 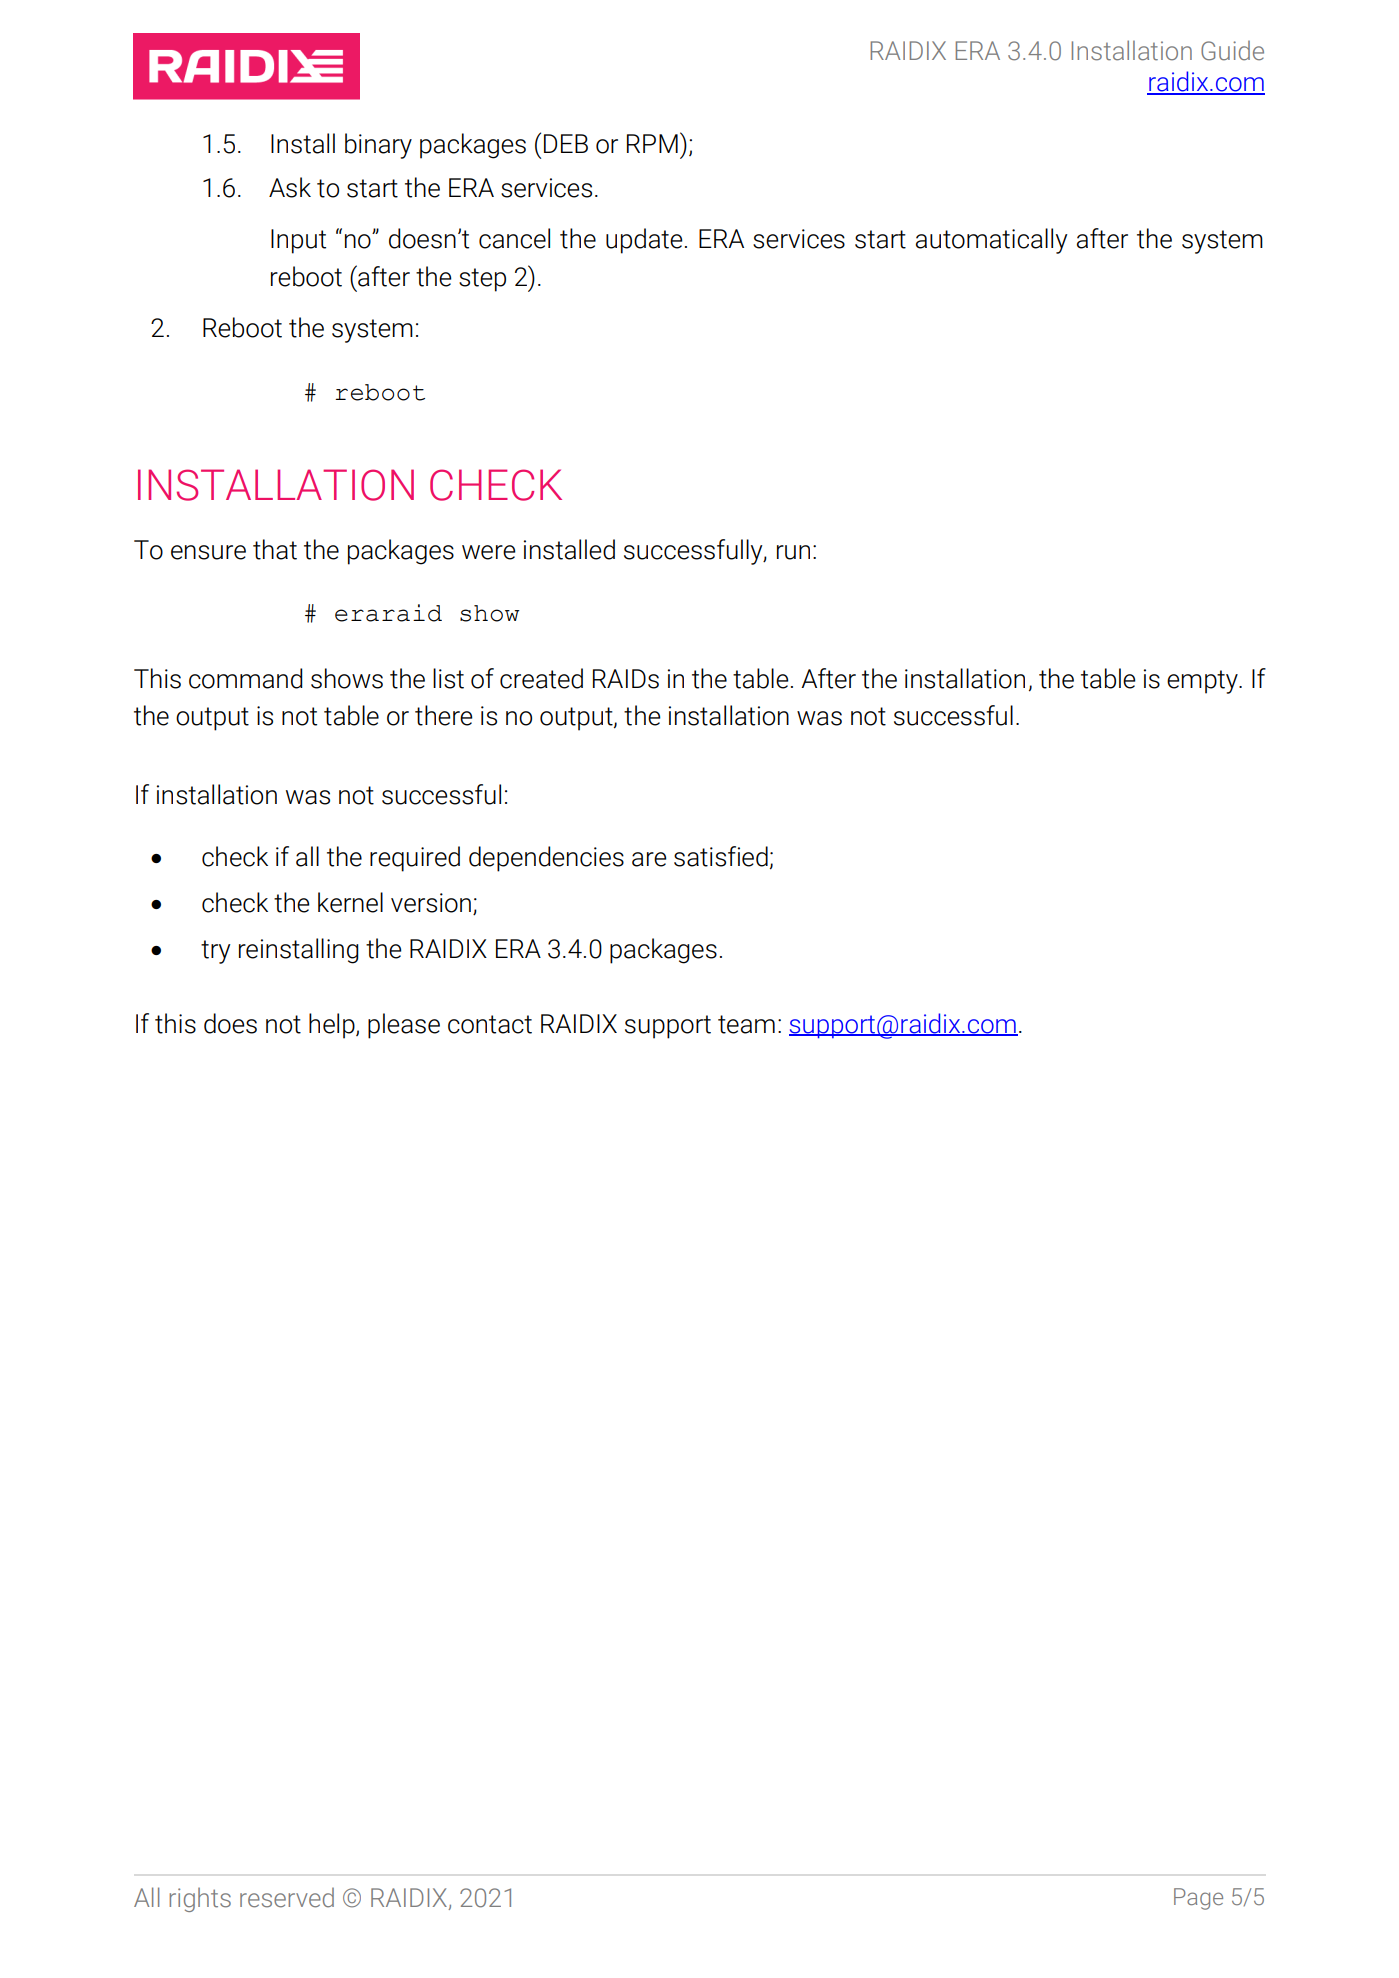 What do you see at coordinates (275, 549) in the screenshot?
I see `that` at bounding box center [275, 549].
